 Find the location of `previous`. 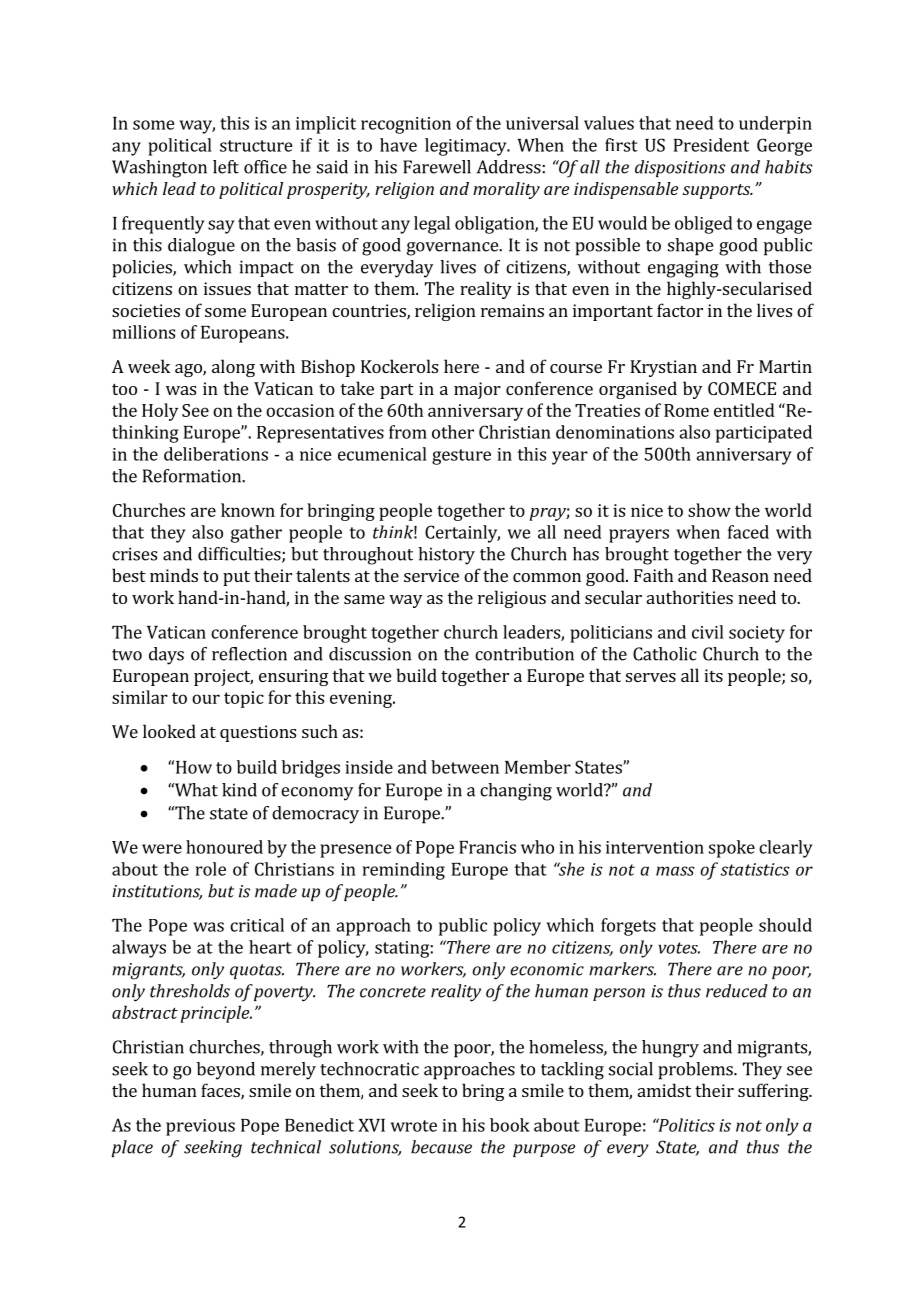

previous is located at coordinates (200, 1127).
